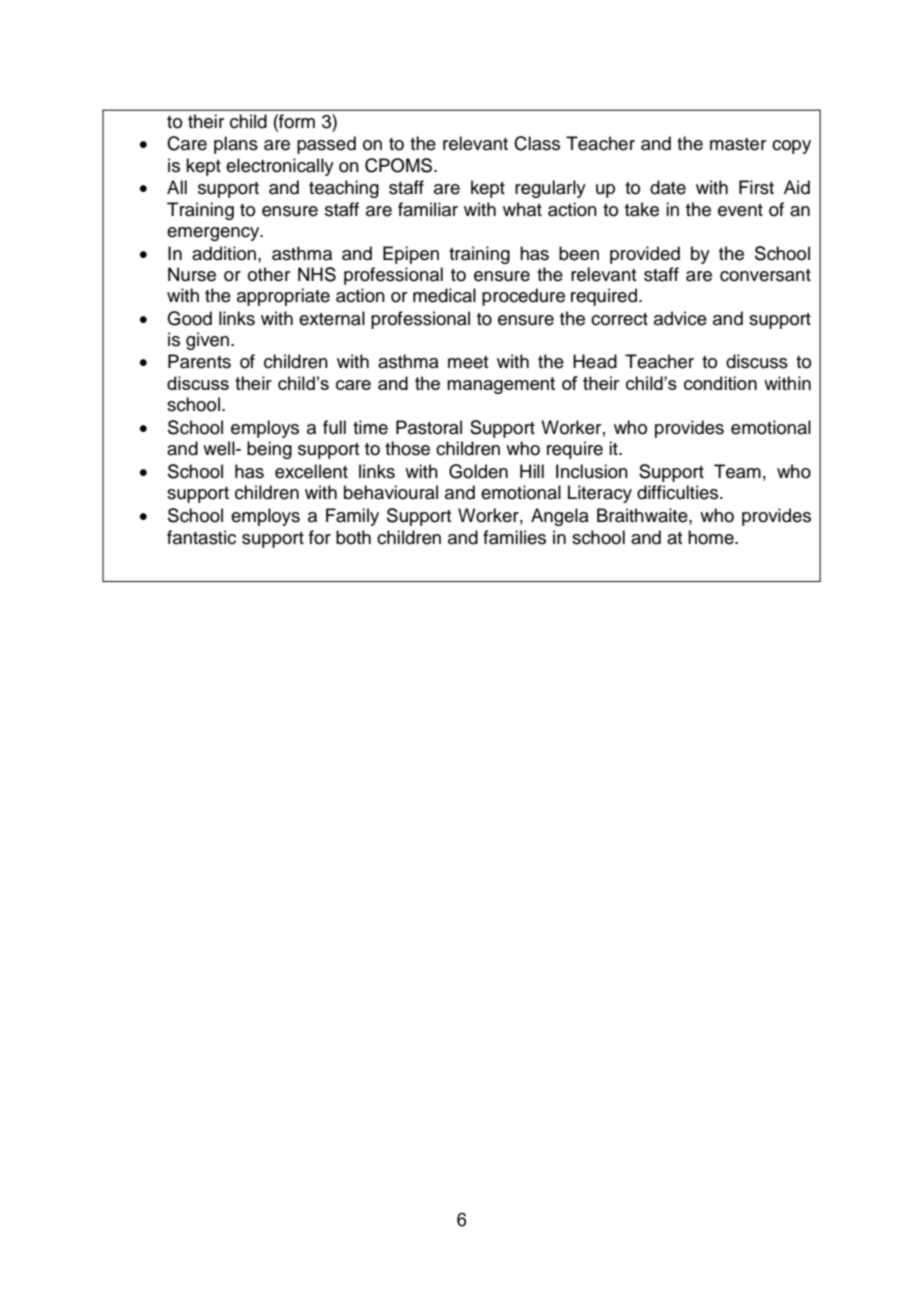  What do you see at coordinates (537, 143) in the screenshot?
I see `Class` at bounding box center [537, 143].
